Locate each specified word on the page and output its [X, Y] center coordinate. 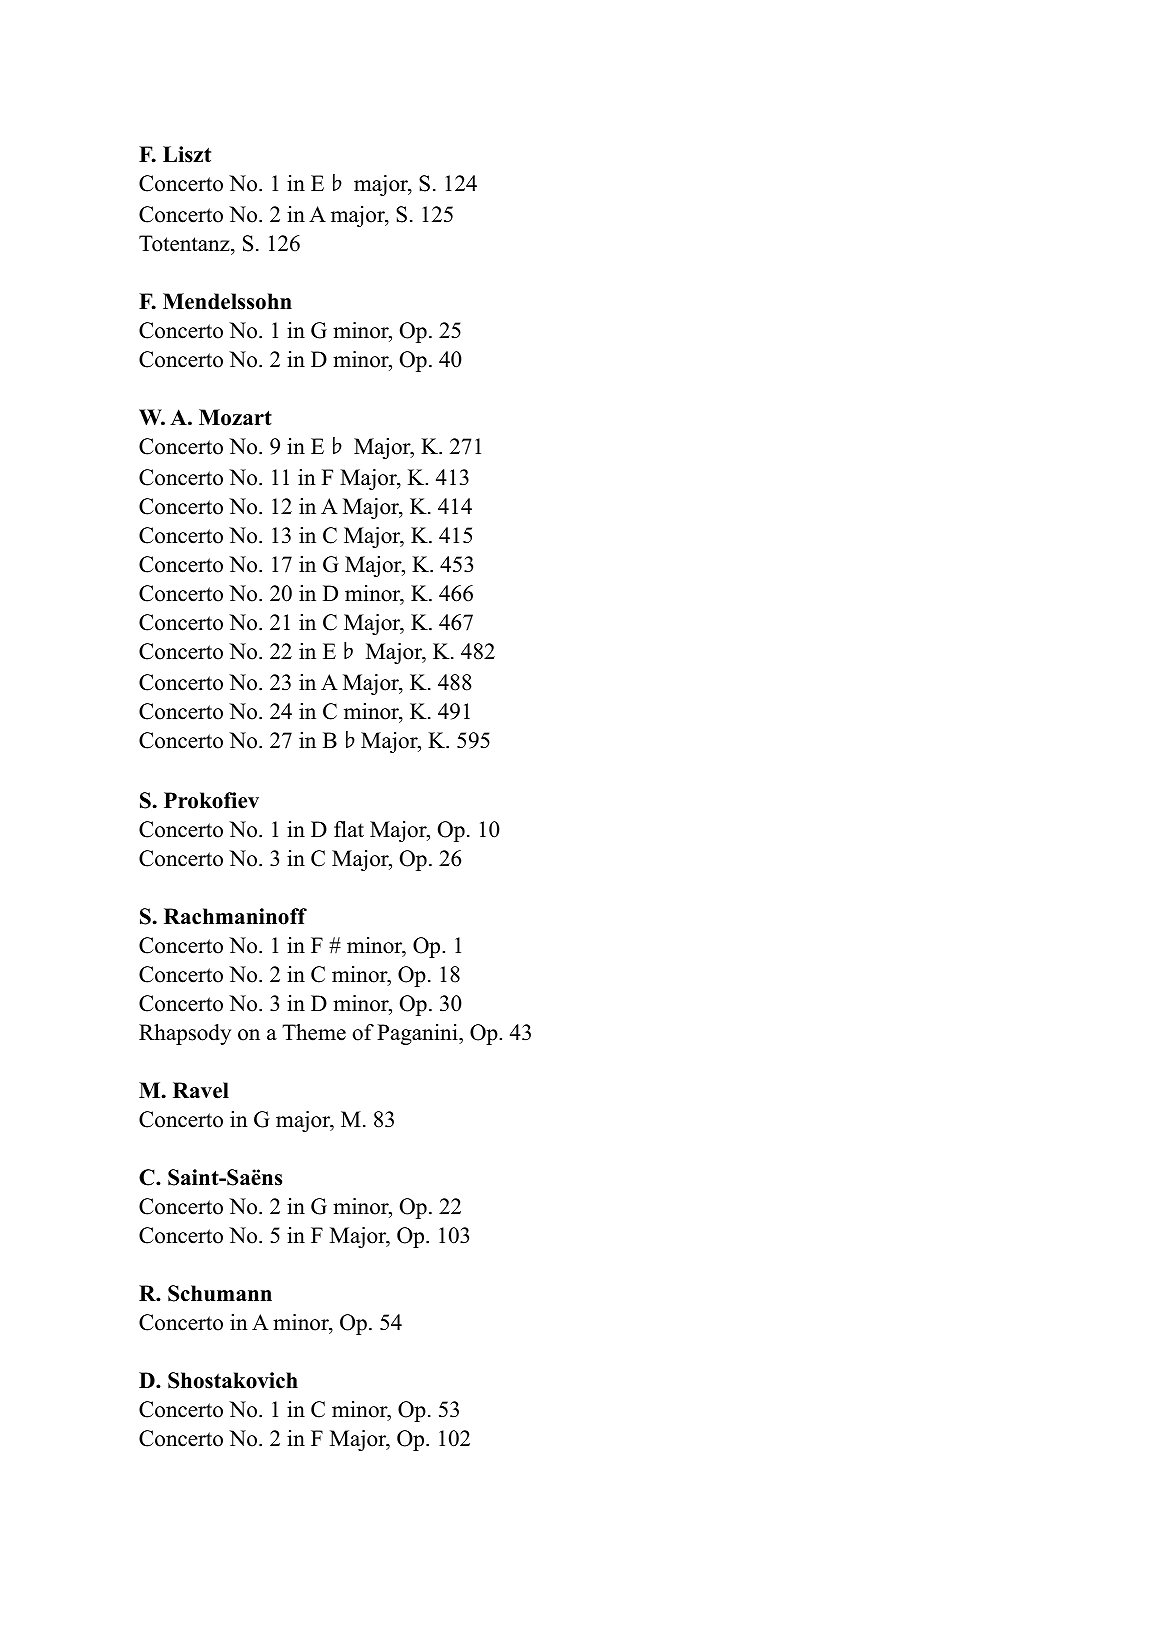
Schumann [220, 1293]
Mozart [235, 417]
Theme [314, 1032]
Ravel [201, 1090]
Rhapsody [185, 1034]
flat [349, 829]
